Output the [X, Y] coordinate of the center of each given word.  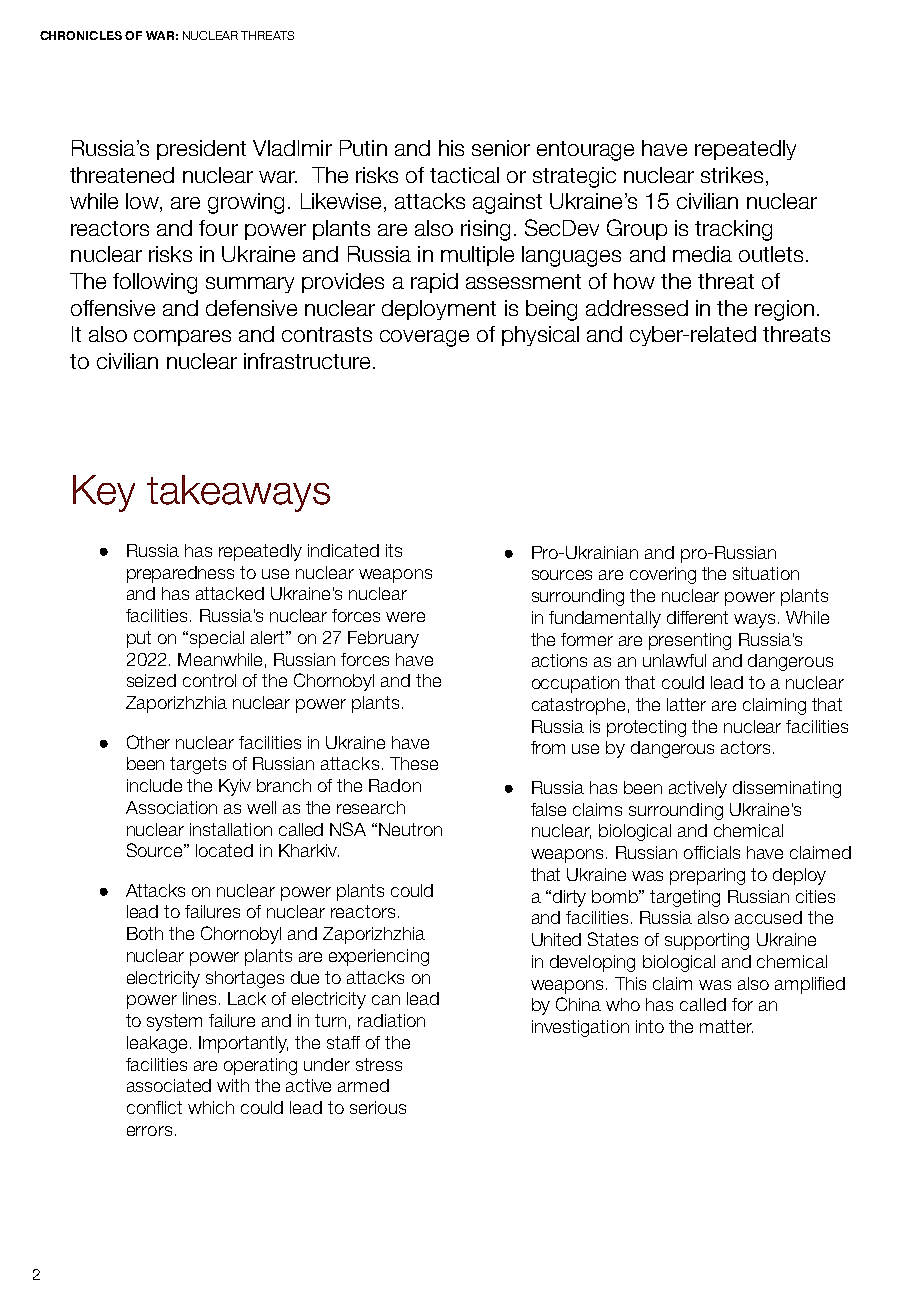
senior [501, 148]
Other [148, 742]
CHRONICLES [81, 35]
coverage [424, 338]
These [414, 763]
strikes [732, 175]
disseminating [787, 789]
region [784, 310]
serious [378, 1107]
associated [169, 1085]
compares [182, 338]
